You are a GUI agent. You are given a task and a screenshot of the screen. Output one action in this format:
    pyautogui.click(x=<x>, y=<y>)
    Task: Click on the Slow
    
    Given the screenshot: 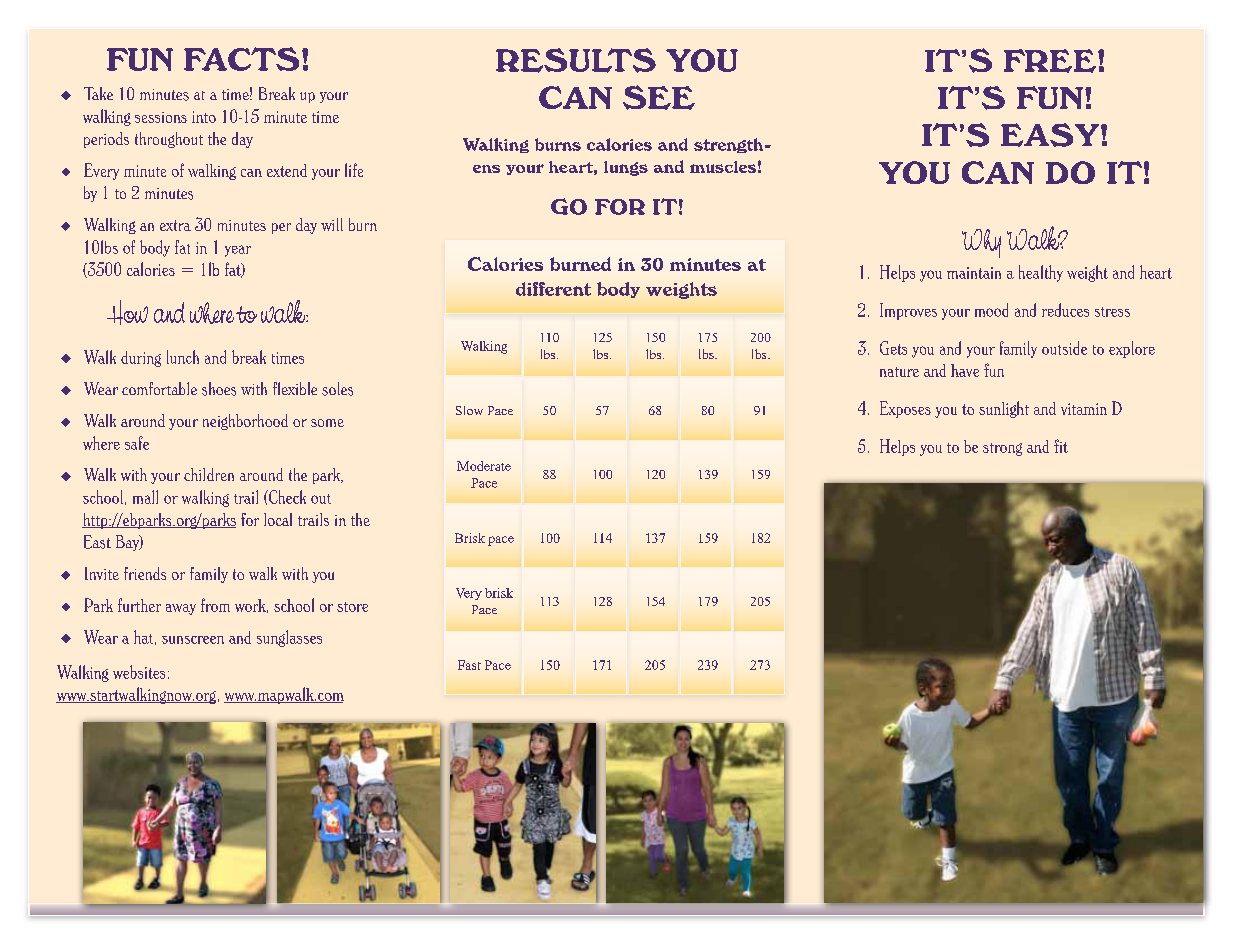 What is the action you would take?
    pyautogui.click(x=469, y=410)
